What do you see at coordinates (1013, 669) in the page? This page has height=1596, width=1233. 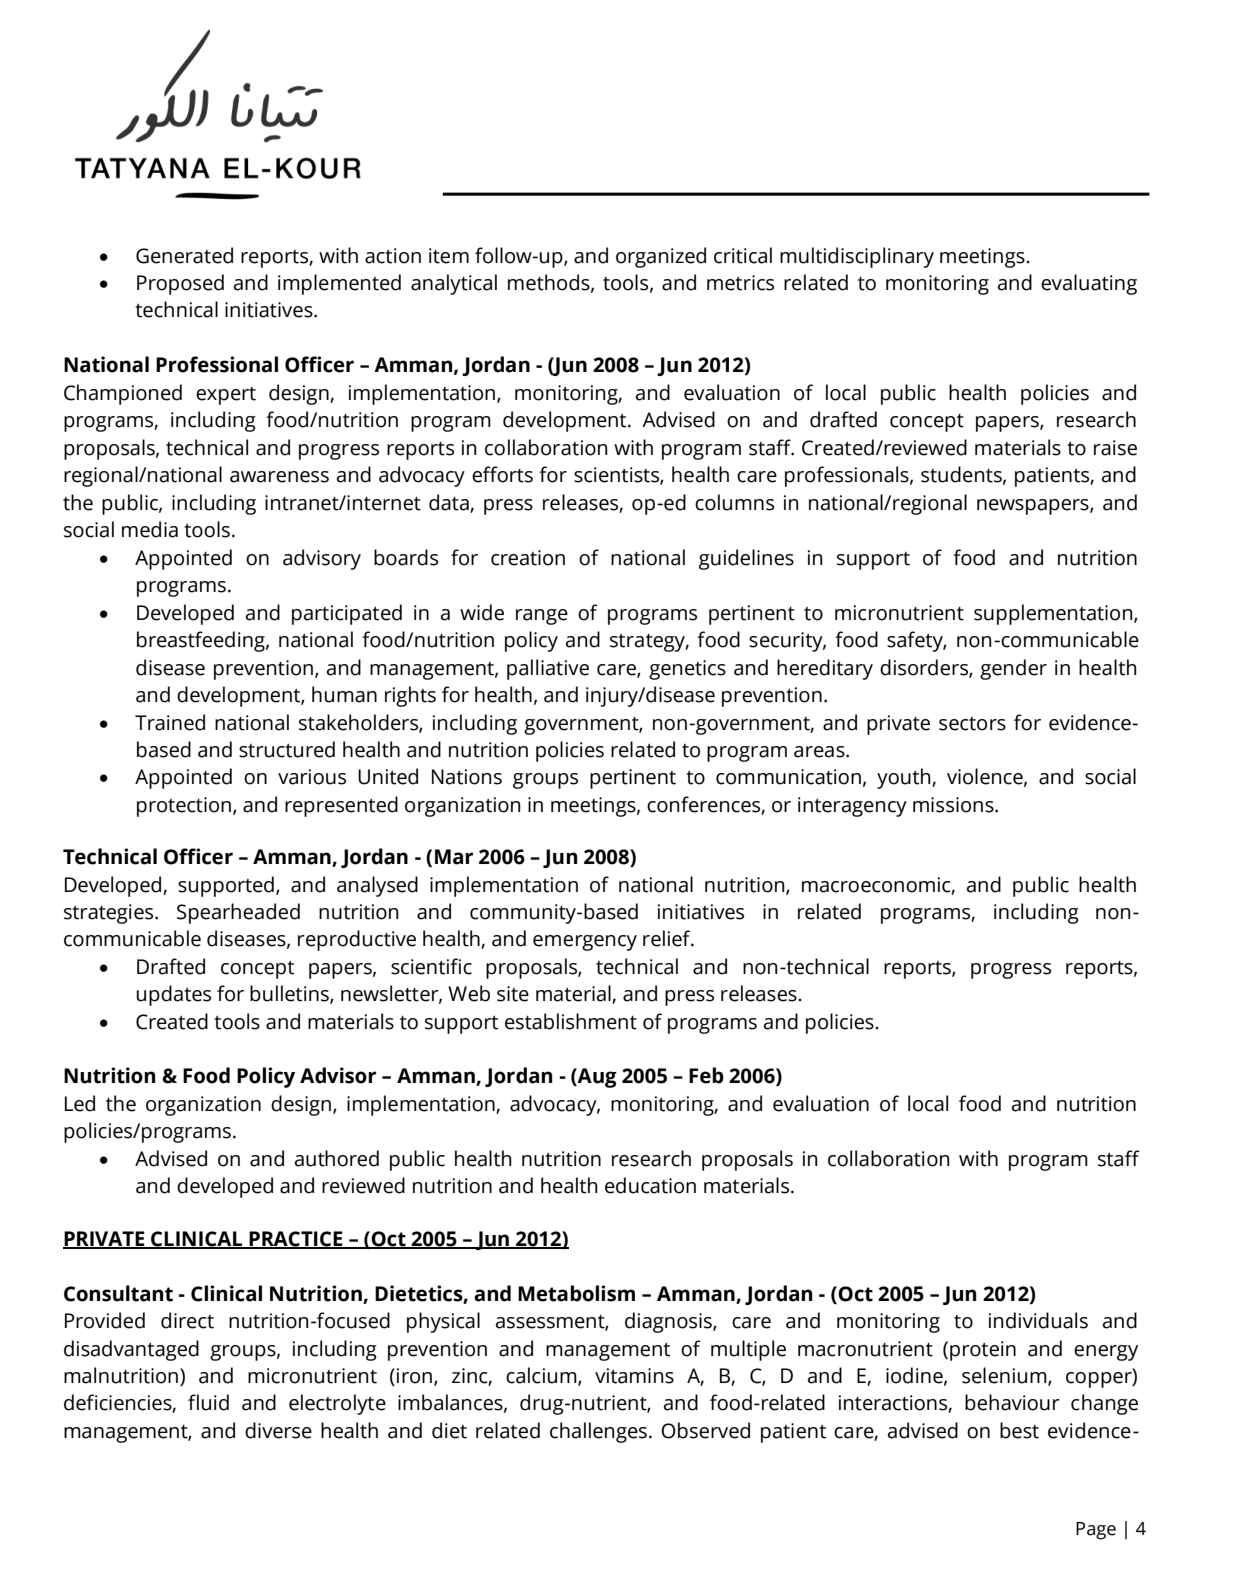 I see `gender` at bounding box center [1013, 669].
